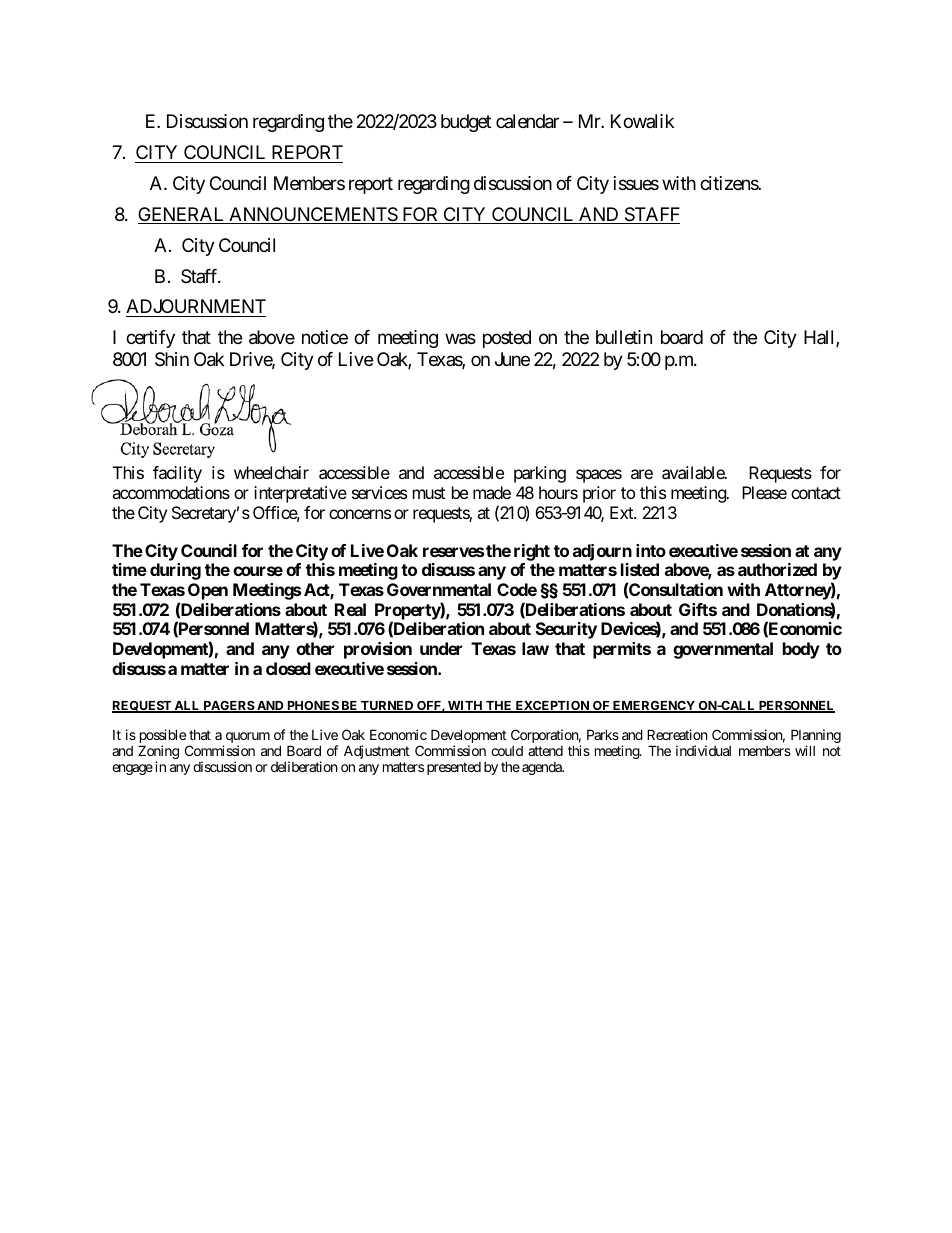 This document has width=952, height=1233. I want to click on parking, so click(540, 474).
